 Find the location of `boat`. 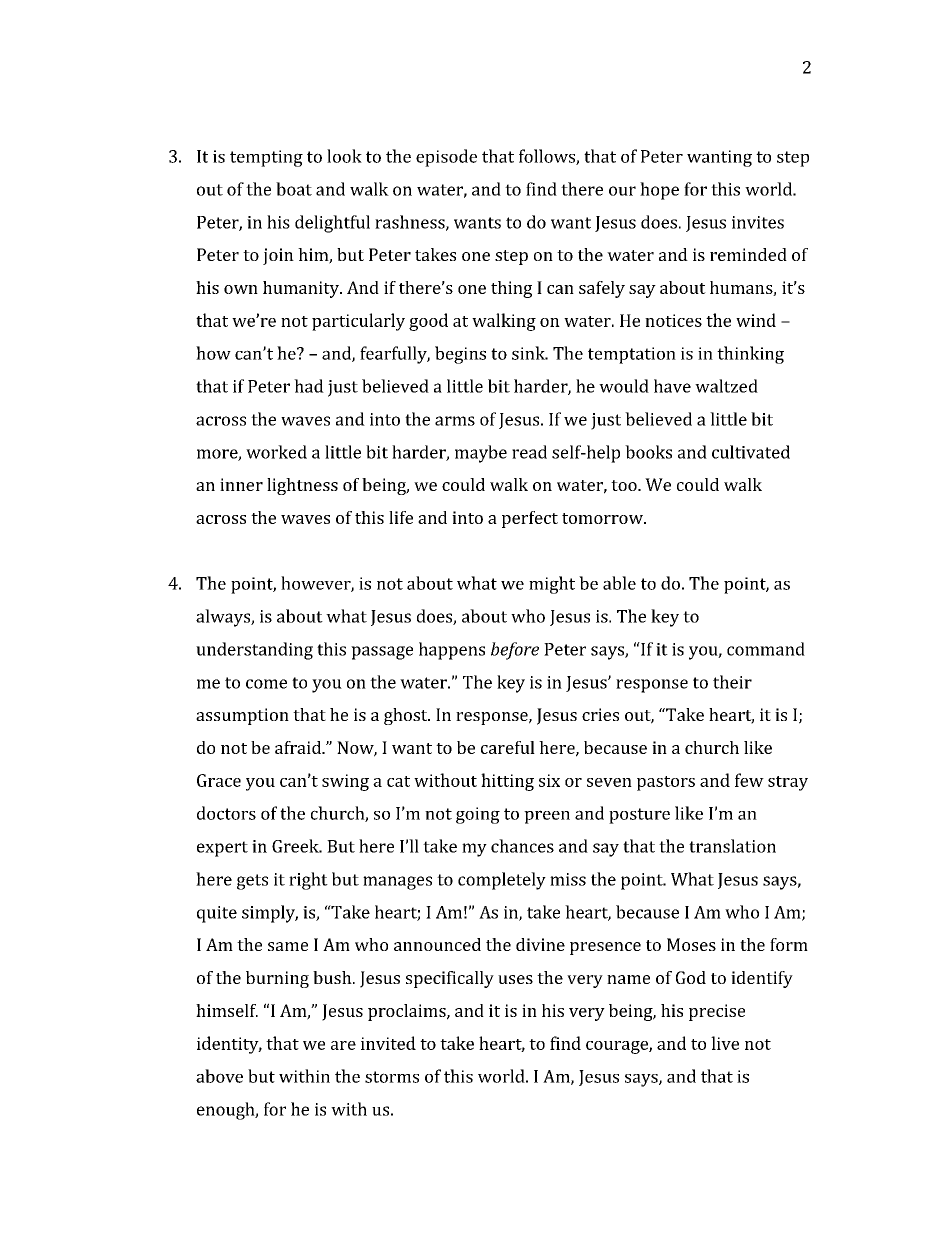

boat is located at coordinates (294, 189).
